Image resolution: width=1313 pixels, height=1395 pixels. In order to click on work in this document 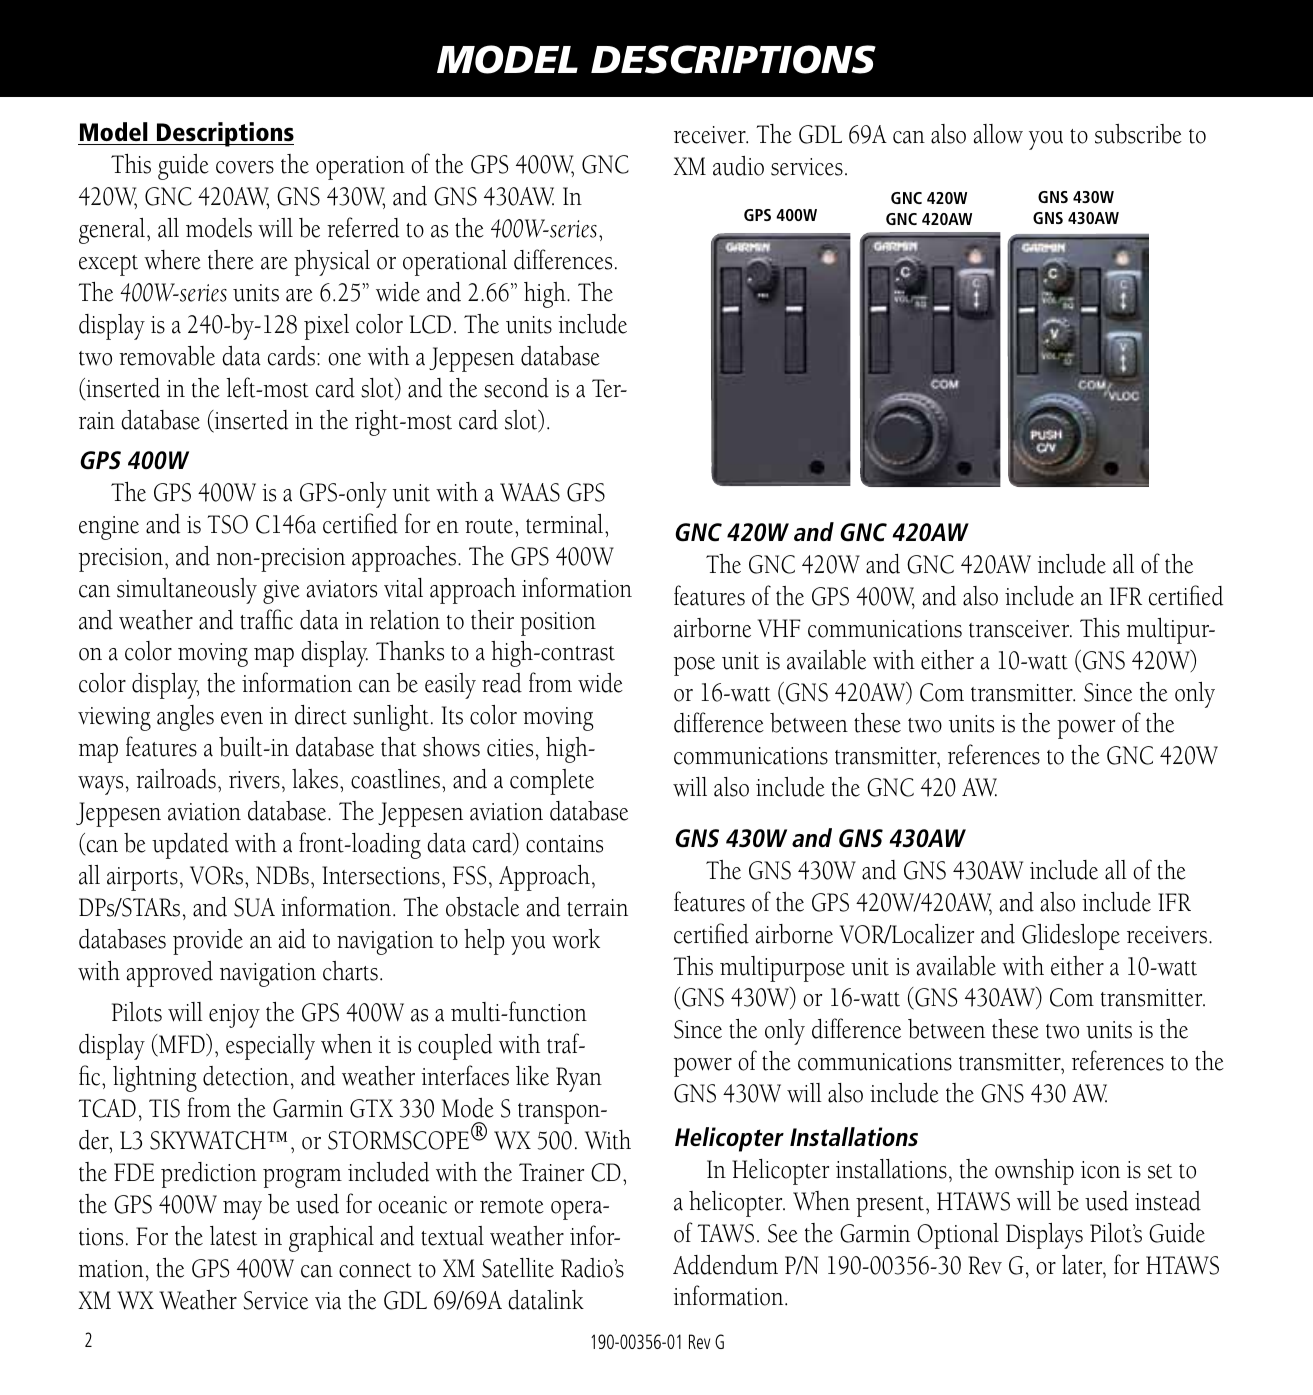, I will do `click(576, 939)`.
